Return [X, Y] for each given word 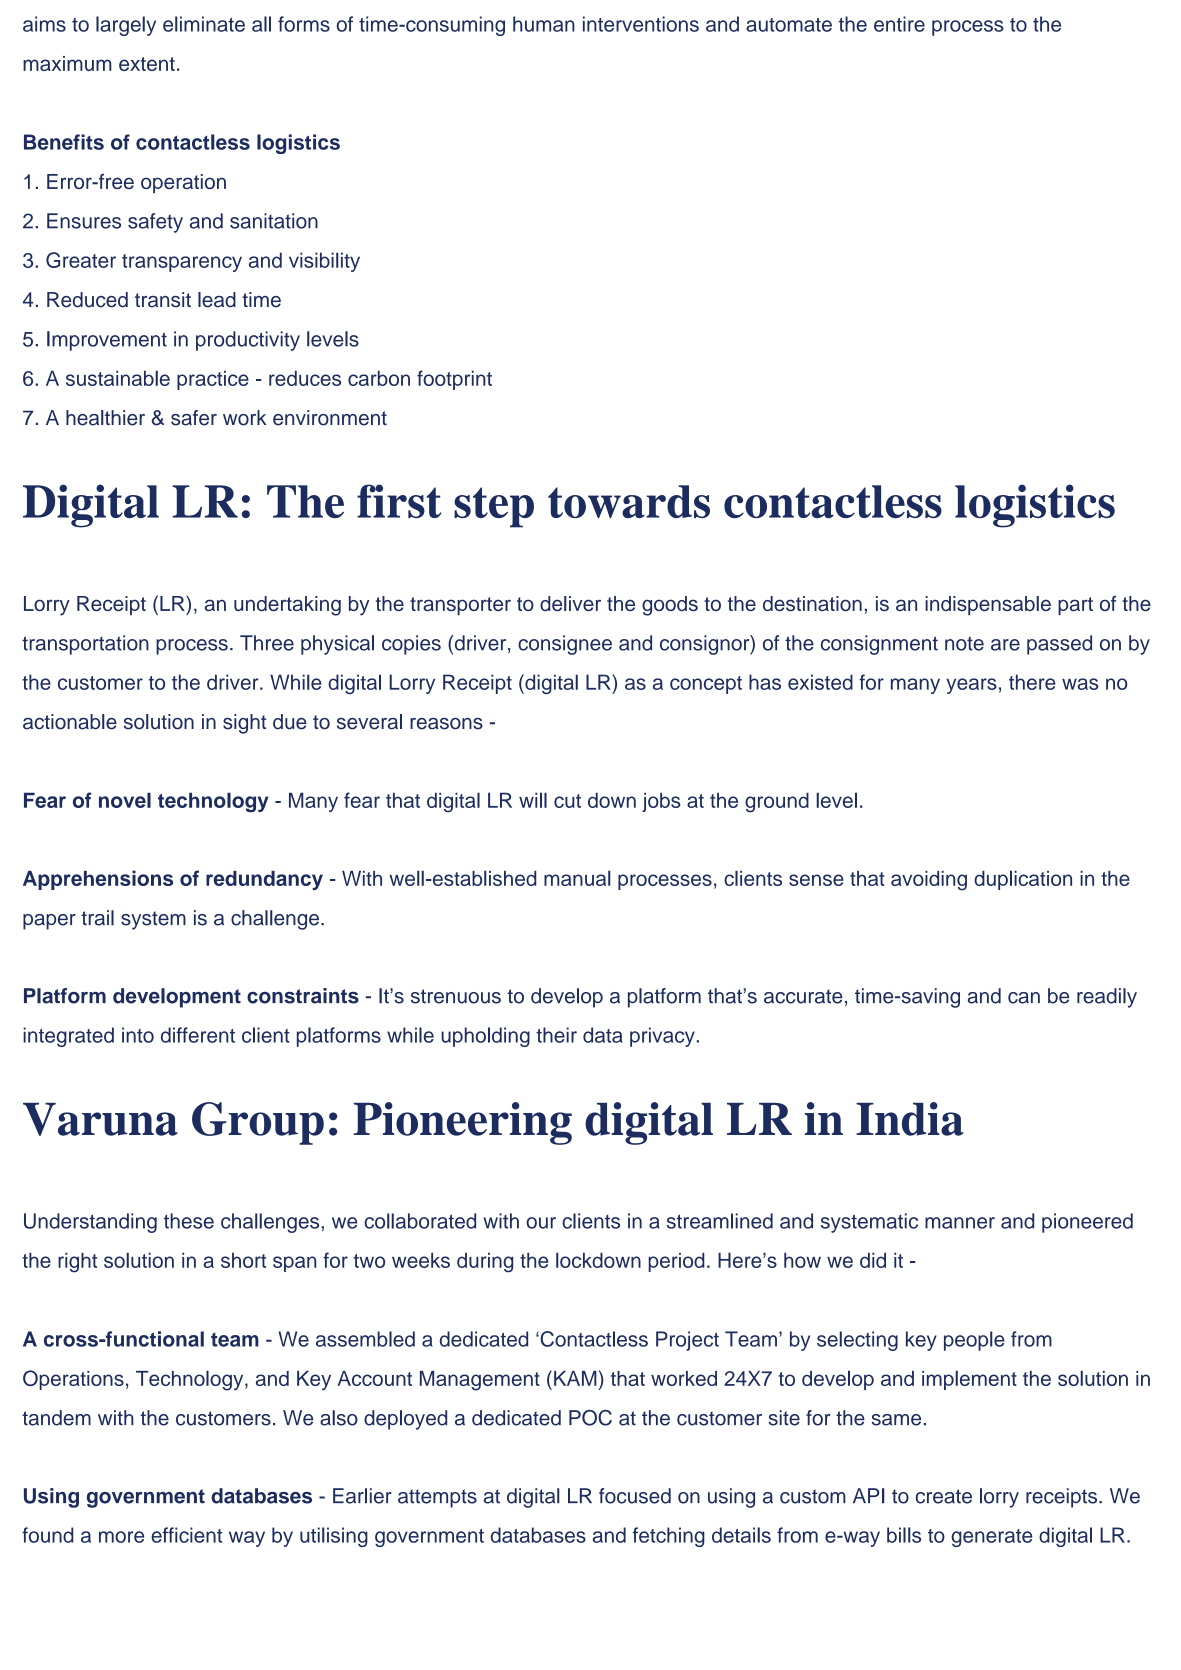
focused [635, 1496]
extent [147, 64]
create [944, 1496]
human [544, 24]
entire [899, 24]
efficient [186, 1535]
